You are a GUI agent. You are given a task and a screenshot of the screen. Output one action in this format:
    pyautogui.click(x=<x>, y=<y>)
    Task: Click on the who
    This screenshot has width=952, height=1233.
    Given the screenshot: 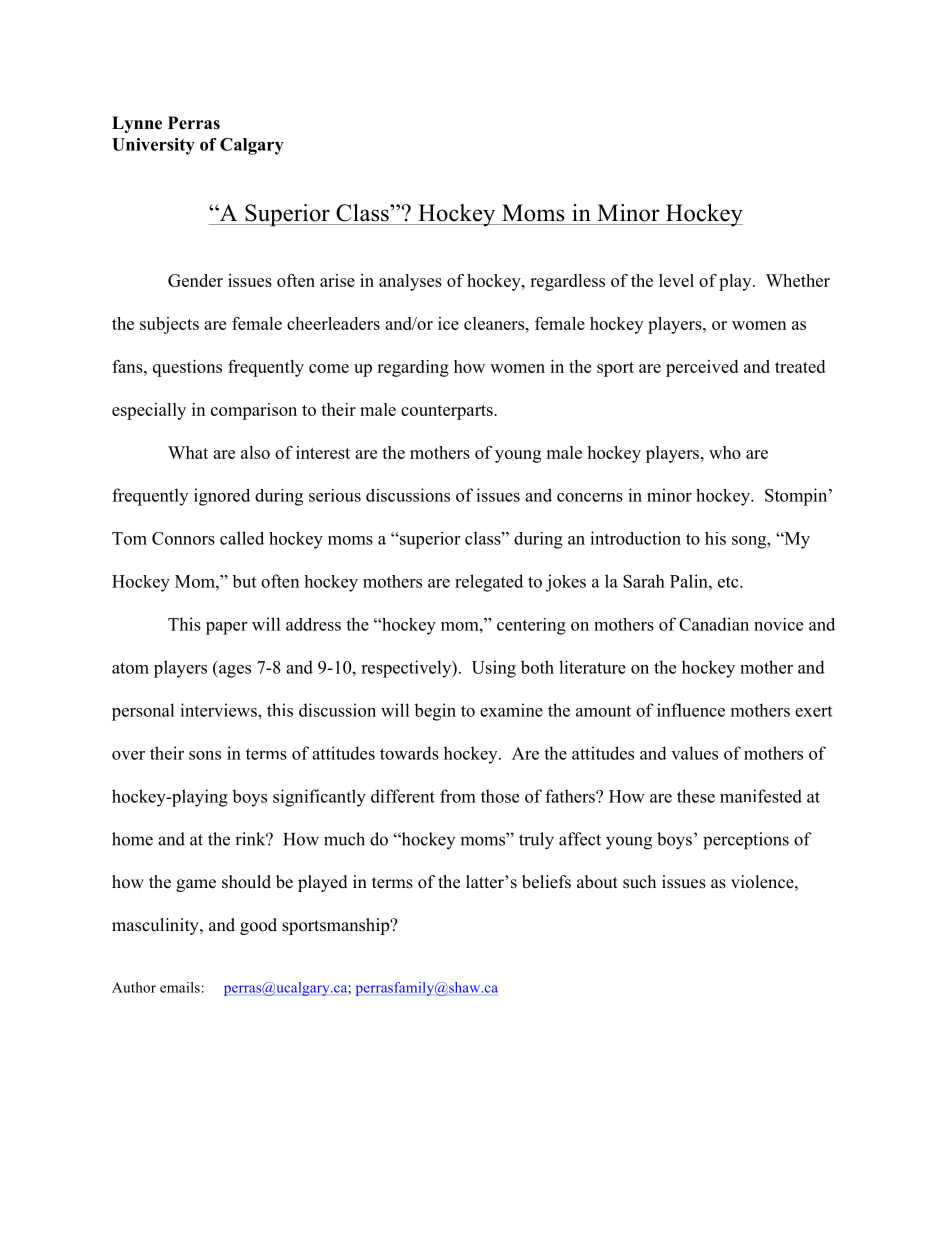 What is the action you would take?
    pyautogui.click(x=725, y=452)
